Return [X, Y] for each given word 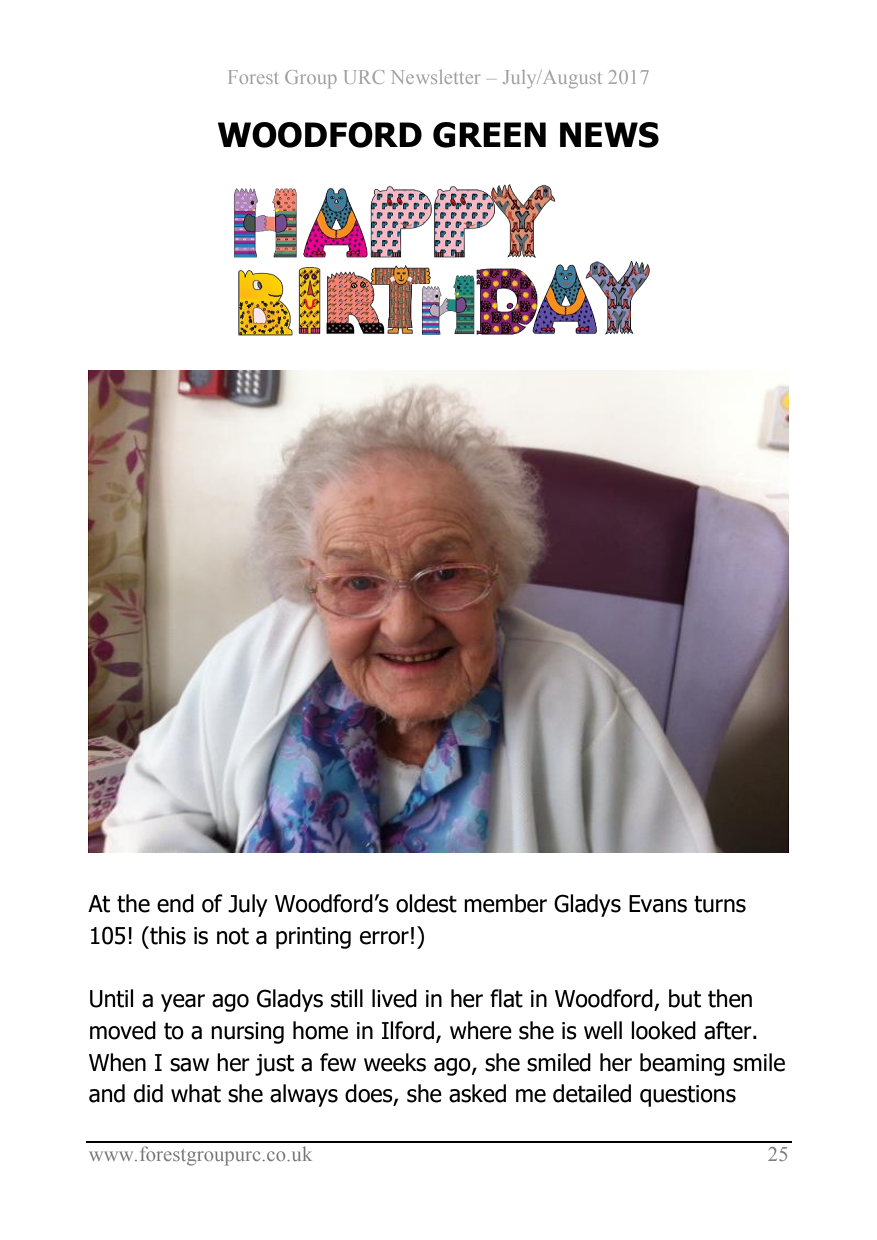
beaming [682, 1064]
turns [720, 904]
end [175, 903]
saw [189, 1065]
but [685, 998]
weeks [395, 1062]
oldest [426, 903]
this [167, 935]
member [505, 903]
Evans [658, 904]
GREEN [489, 135]
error [384, 938]
